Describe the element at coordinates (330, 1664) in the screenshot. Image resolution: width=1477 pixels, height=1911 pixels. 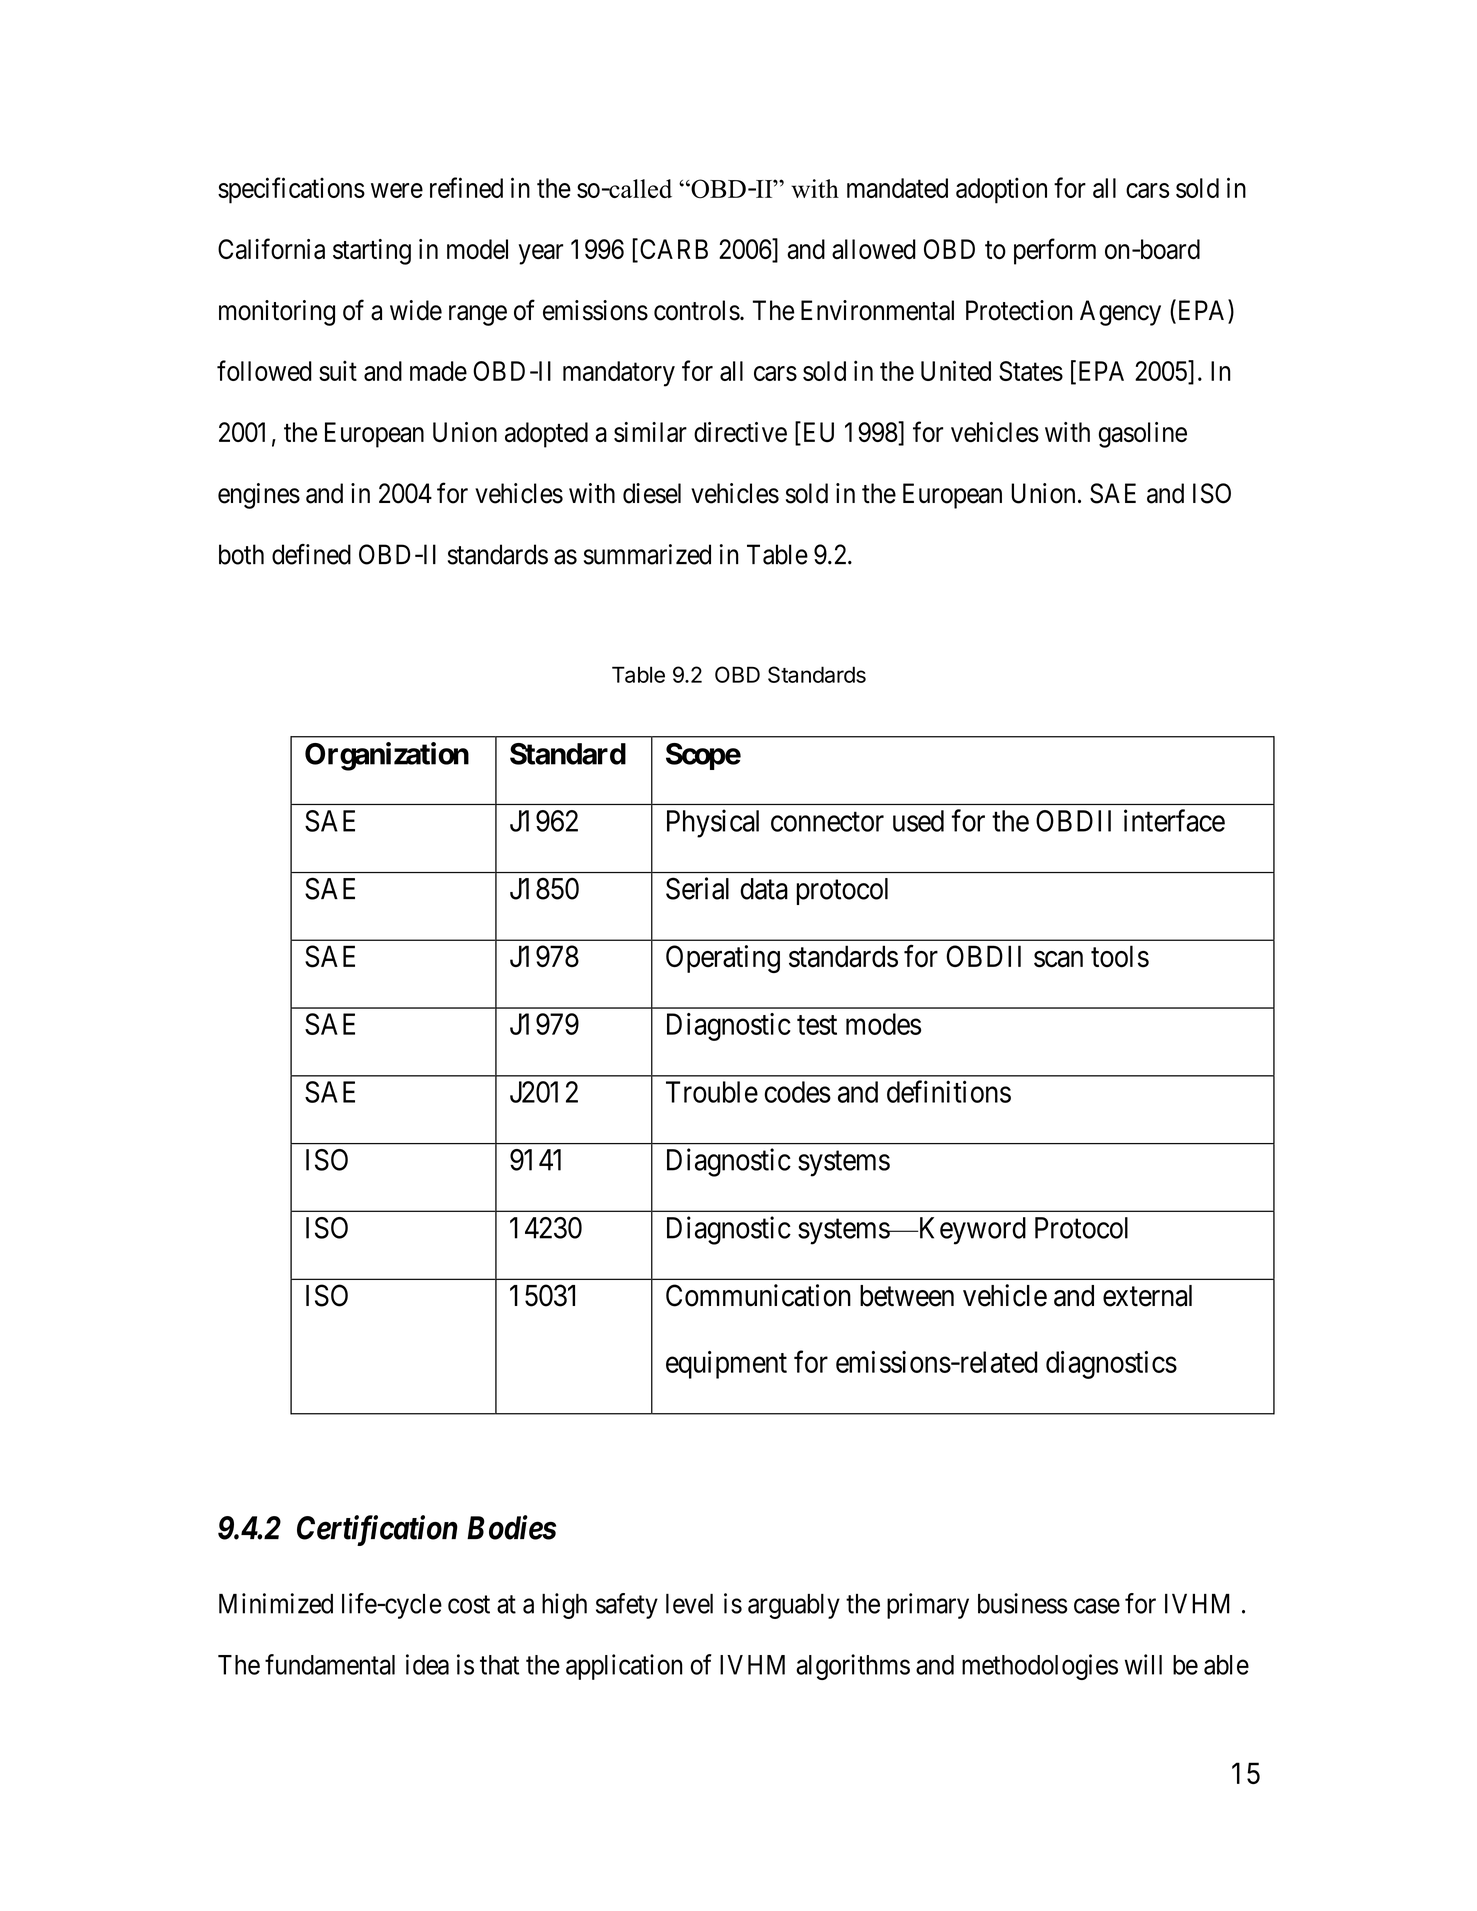
I see `fundamental` at that location.
